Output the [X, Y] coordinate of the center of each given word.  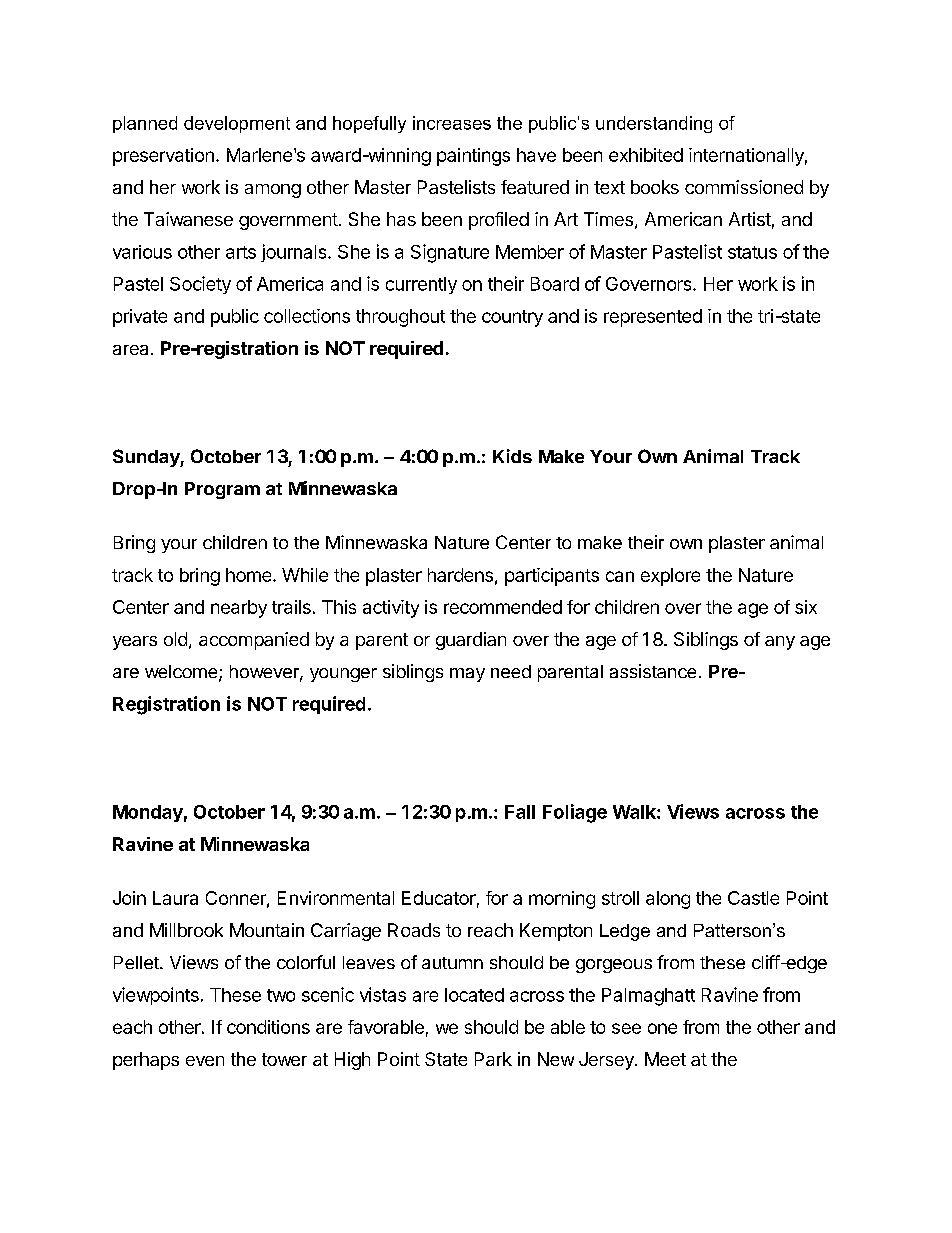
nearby [239, 609]
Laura [175, 898]
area [130, 350]
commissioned [744, 187]
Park [493, 1059]
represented [653, 318]
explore [670, 577]
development [237, 124]
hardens [460, 575]
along [668, 900]
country [512, 318]
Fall [520, 812]
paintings [473, 157]
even [205, 1061]
